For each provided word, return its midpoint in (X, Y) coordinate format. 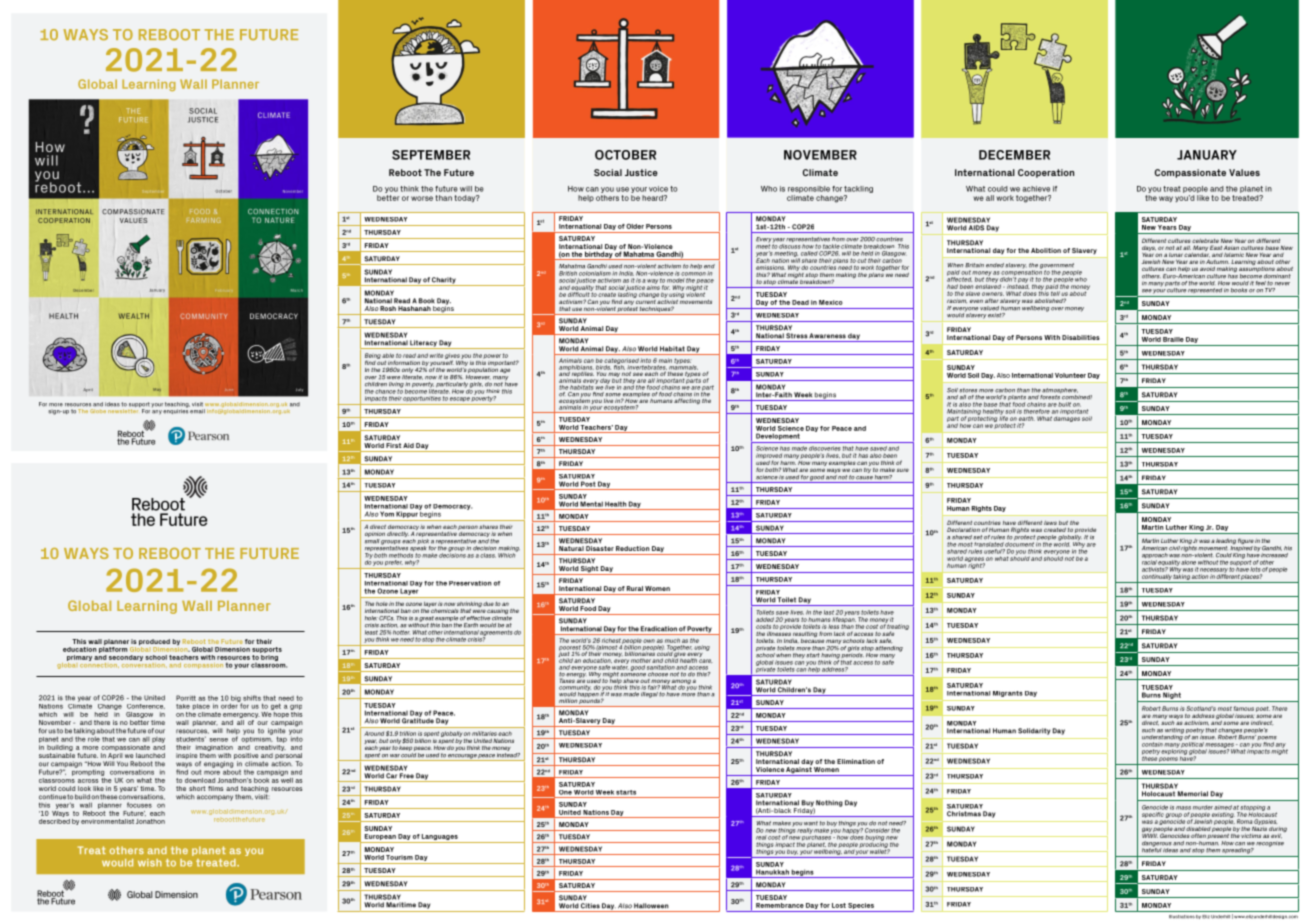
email (197, 411)
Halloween (651, 906)
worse (422, 198)
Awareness (827, 336)
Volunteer (1070, 375)
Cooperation (1046, 173)
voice (658, 189)
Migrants (1008, 694)
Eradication (659, 629)
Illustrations (1182, 917)
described (54, 821)
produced (154, 643)
